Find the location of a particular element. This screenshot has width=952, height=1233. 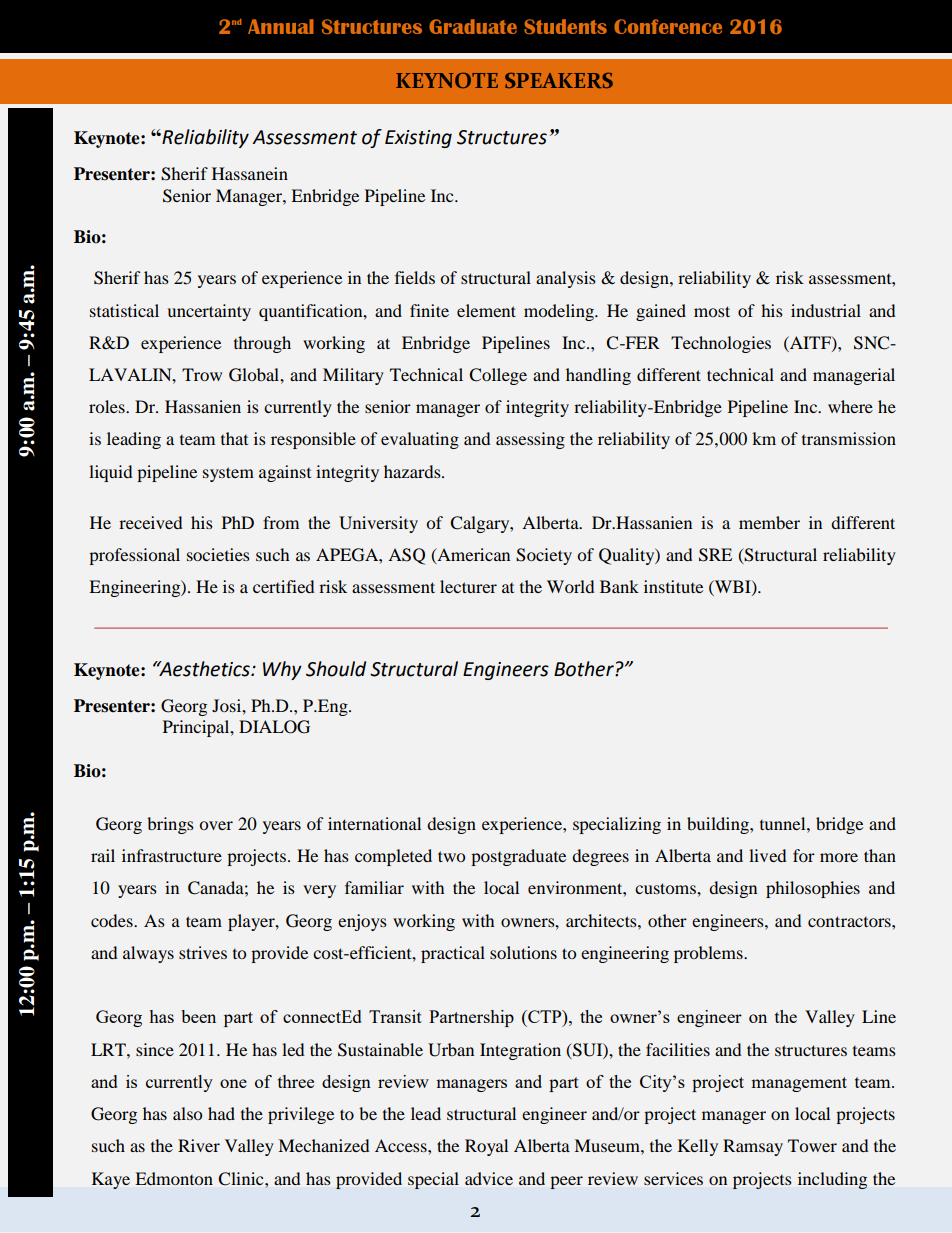

lecturer is located at coordinates (468, 586).
